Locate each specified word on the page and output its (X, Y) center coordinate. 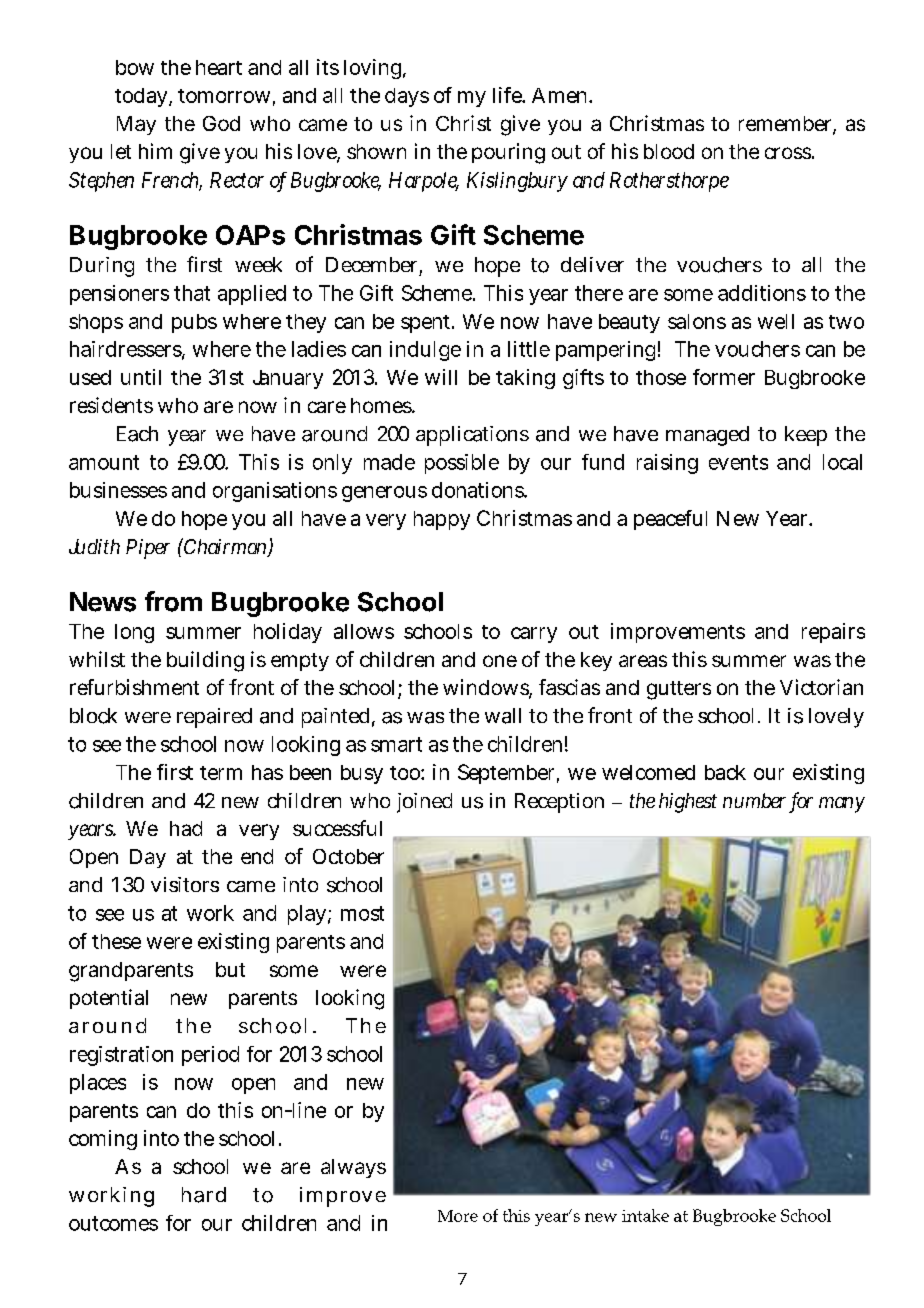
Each (137, 434)
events (738, 462)
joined (424, 803)
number (754, 800)
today (141, 97)
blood (669, 151)
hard (204, 1195)
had (186, 828)
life (508, 95)
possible (462, 464)
